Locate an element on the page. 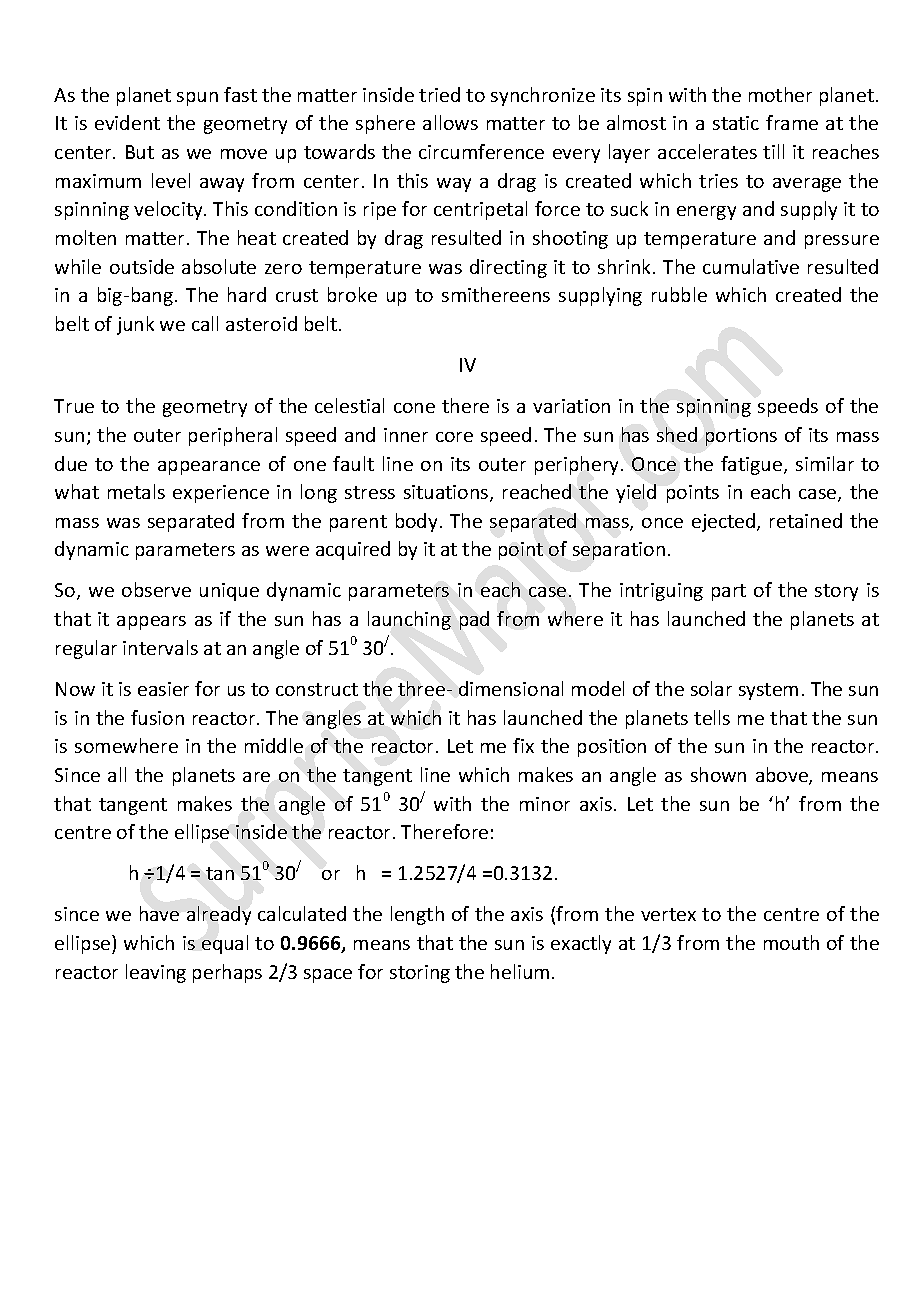 The image size is (924, 1308). mouth is located at coordinates (791, 942).
